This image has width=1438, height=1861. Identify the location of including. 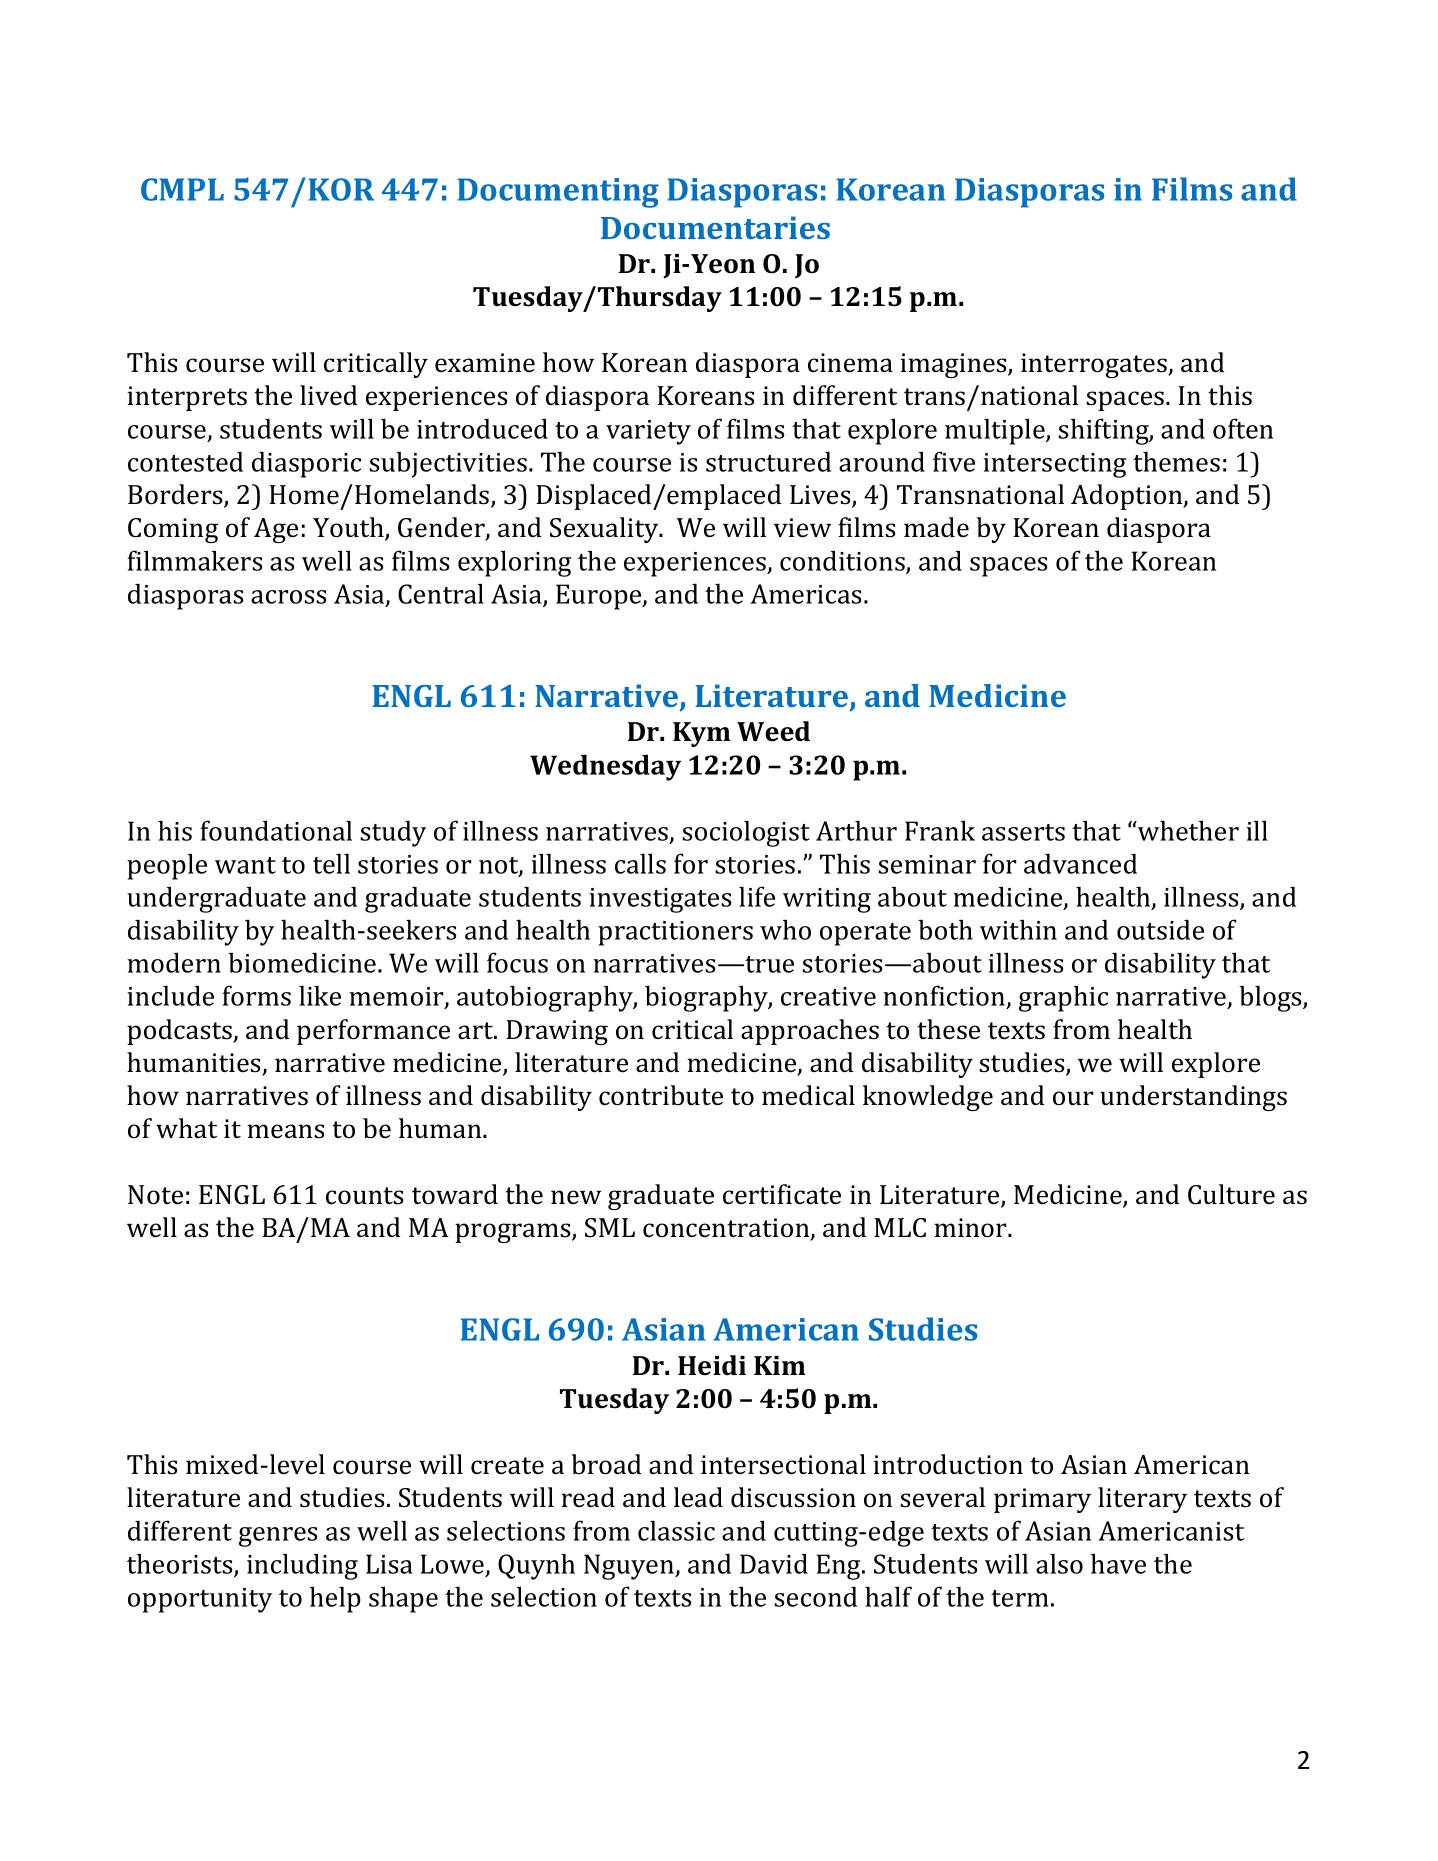
(302, 1566).
